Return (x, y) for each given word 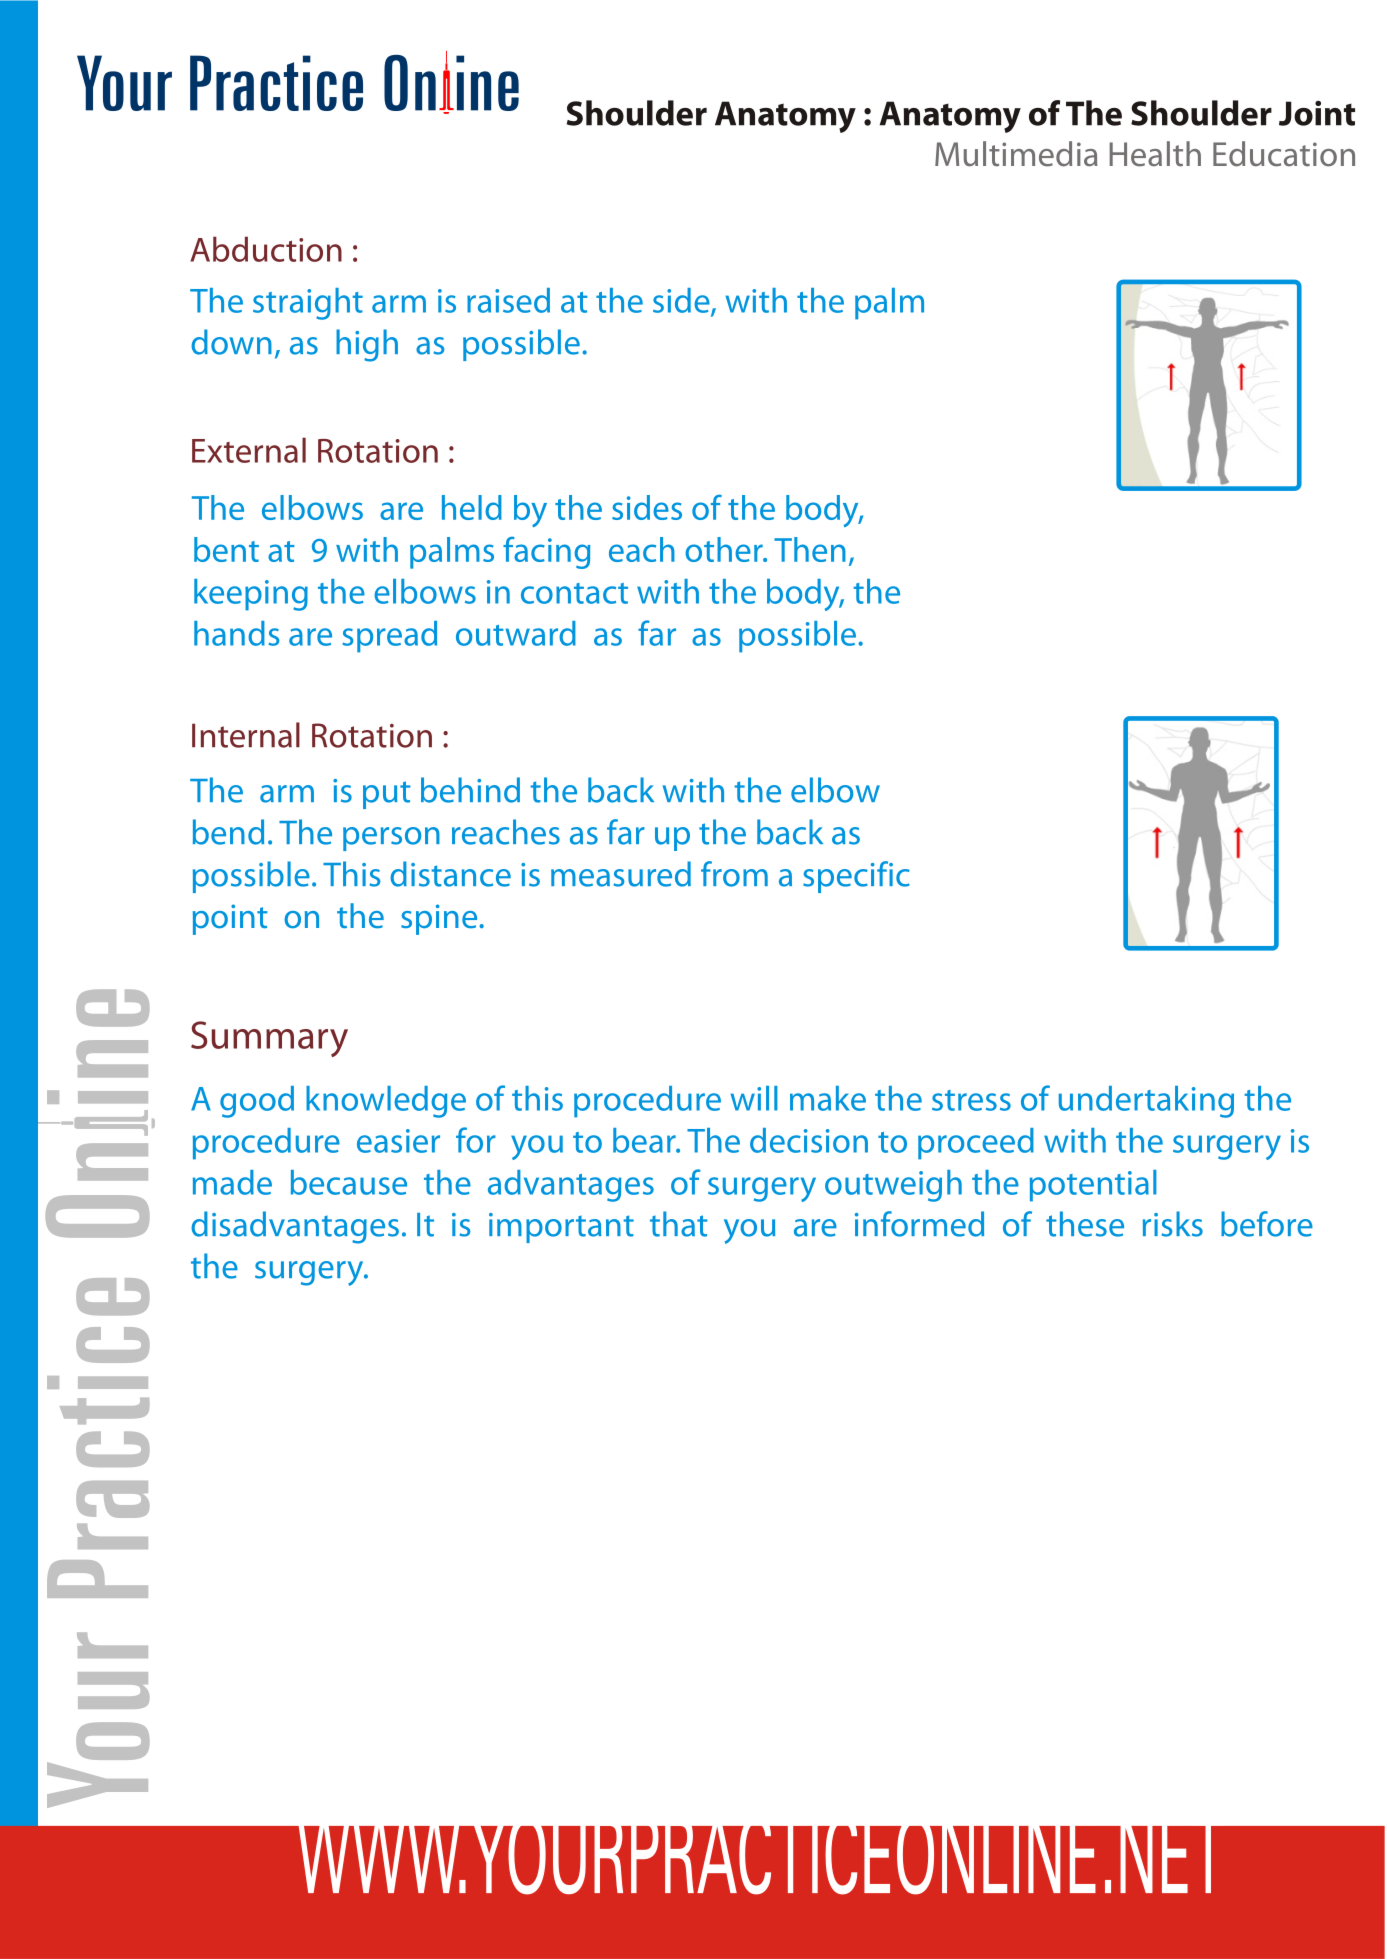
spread (389, 637)
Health (1155, 154)
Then (810, 549)
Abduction (266, 249)
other (725, 549)
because (349, 1182)
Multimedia (1016, 154)
